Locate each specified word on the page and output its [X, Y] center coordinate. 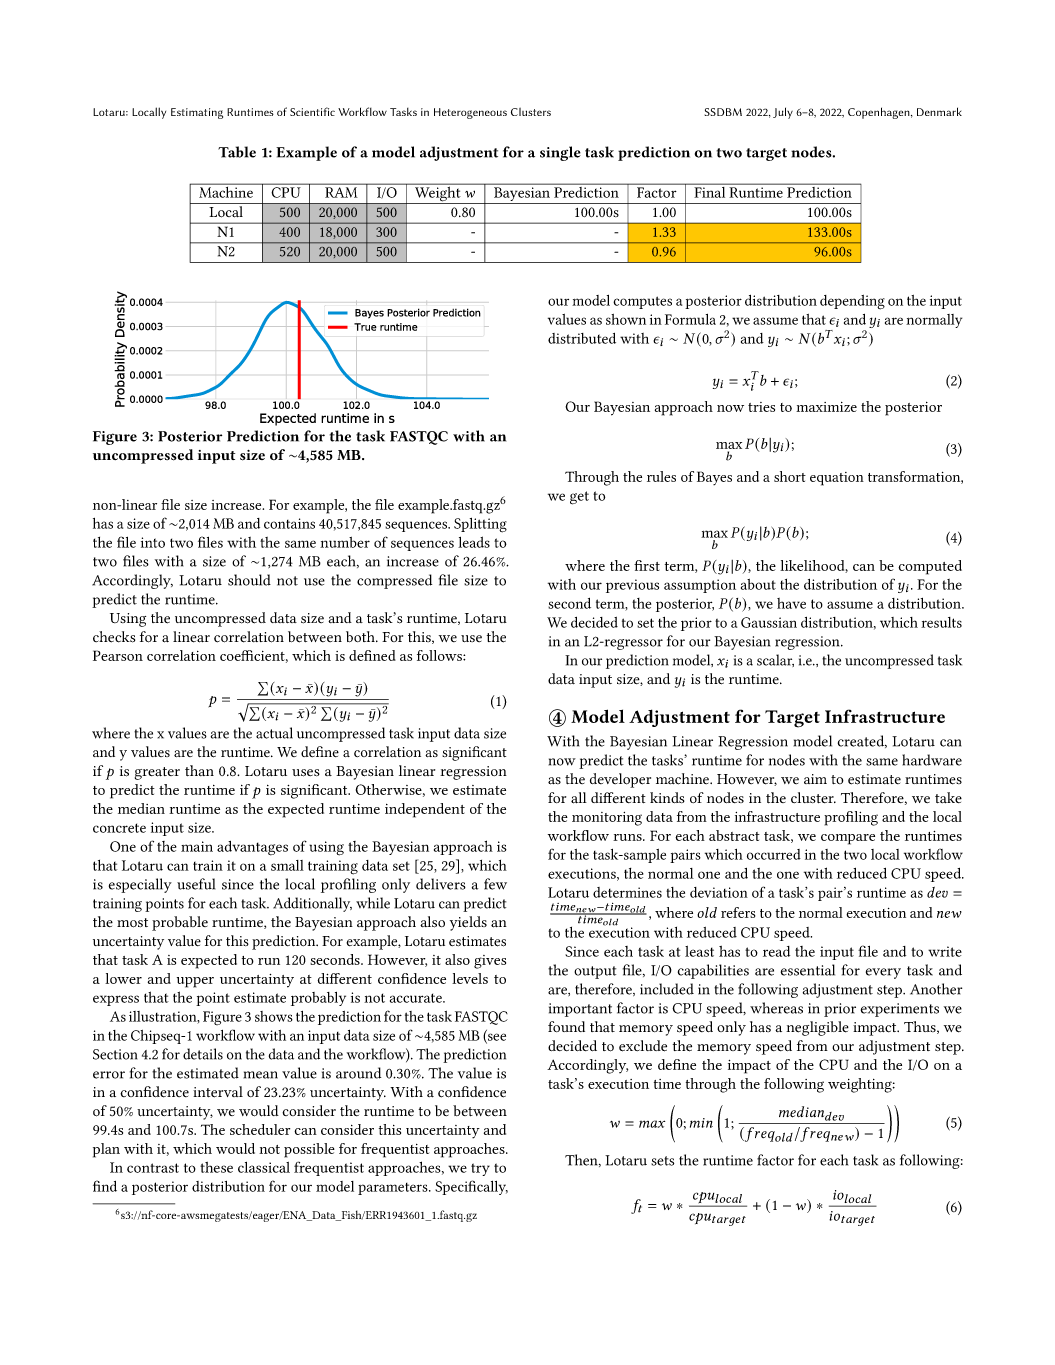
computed [930, 567]
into [153, 542]
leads [474, 542]
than [199, 770]
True [365, 327]
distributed [582, 338]
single [560, 153]
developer [620, 780]
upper [195, 982]
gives [490, 962]
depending [852, 302]
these [216, 1167]
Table [237, 152]
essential [808, 970]
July [783, 113]
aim [815, 779]
